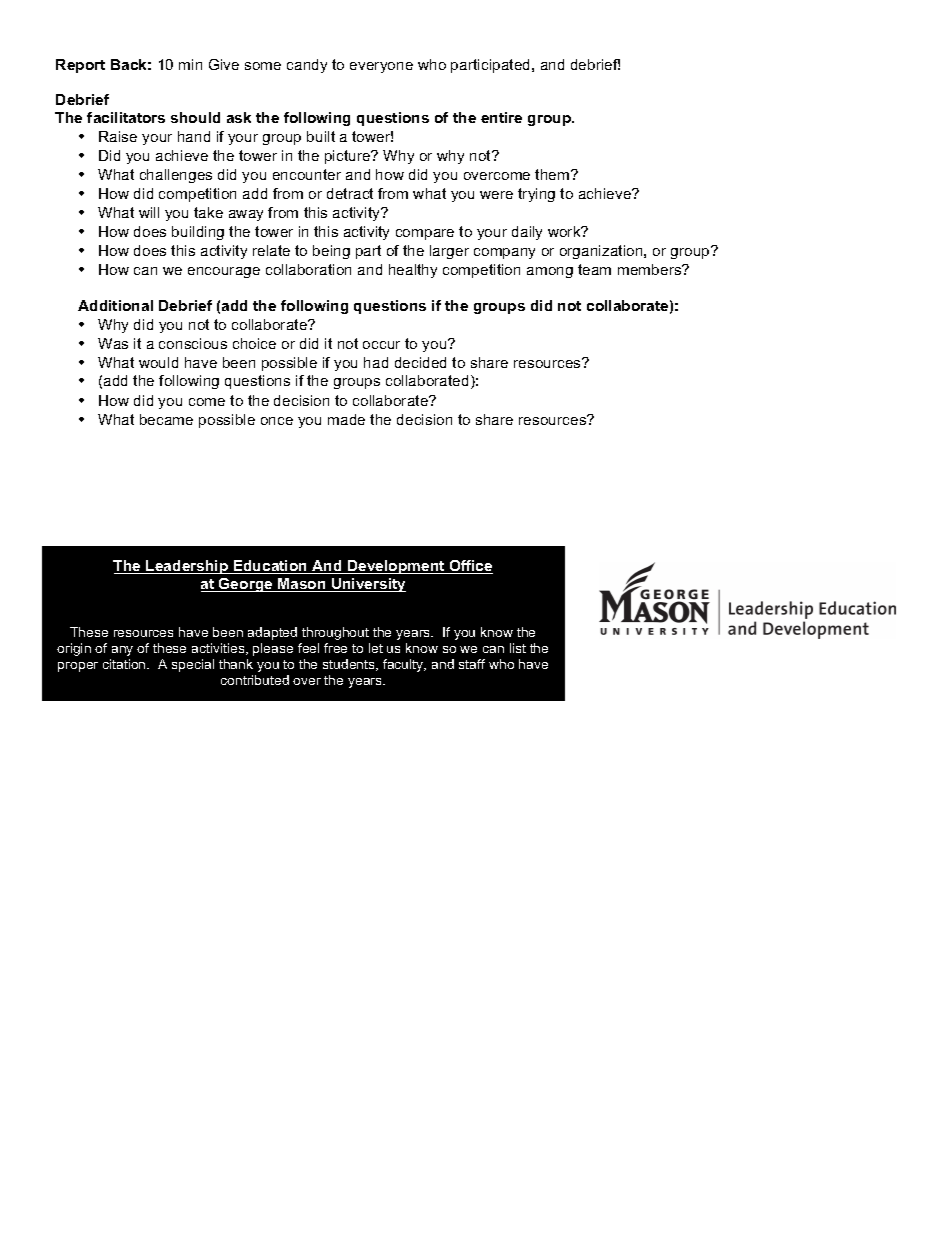 The width and height of the page is (952, 1233). I want to click on everyone, so click(381, 67).
